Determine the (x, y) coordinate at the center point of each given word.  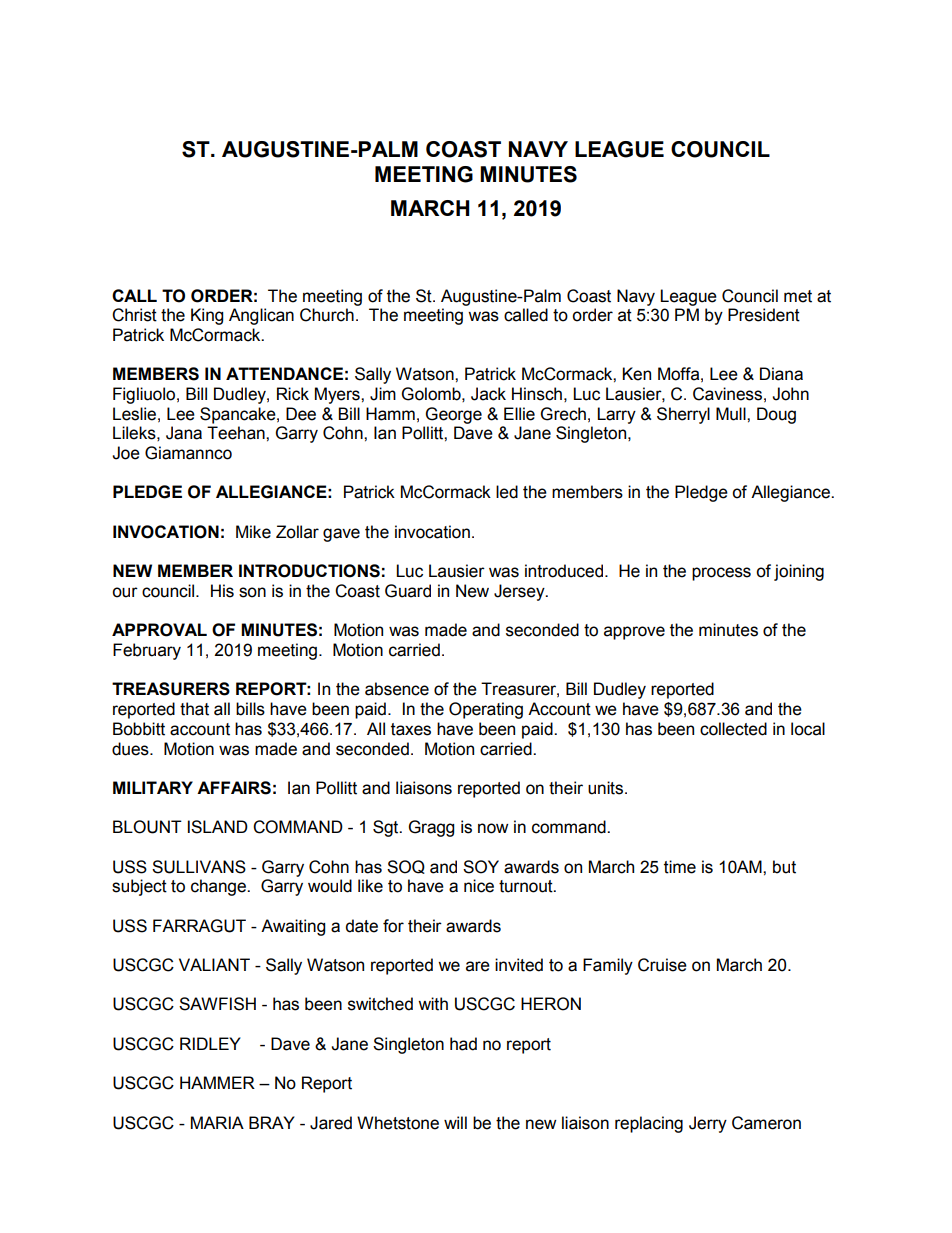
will (455, 1122)
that (194, 709)
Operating (486, 710)
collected (733, 729)
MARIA (217, 1122)
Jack (488, 394)
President (764, 315)
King (207, 316)
